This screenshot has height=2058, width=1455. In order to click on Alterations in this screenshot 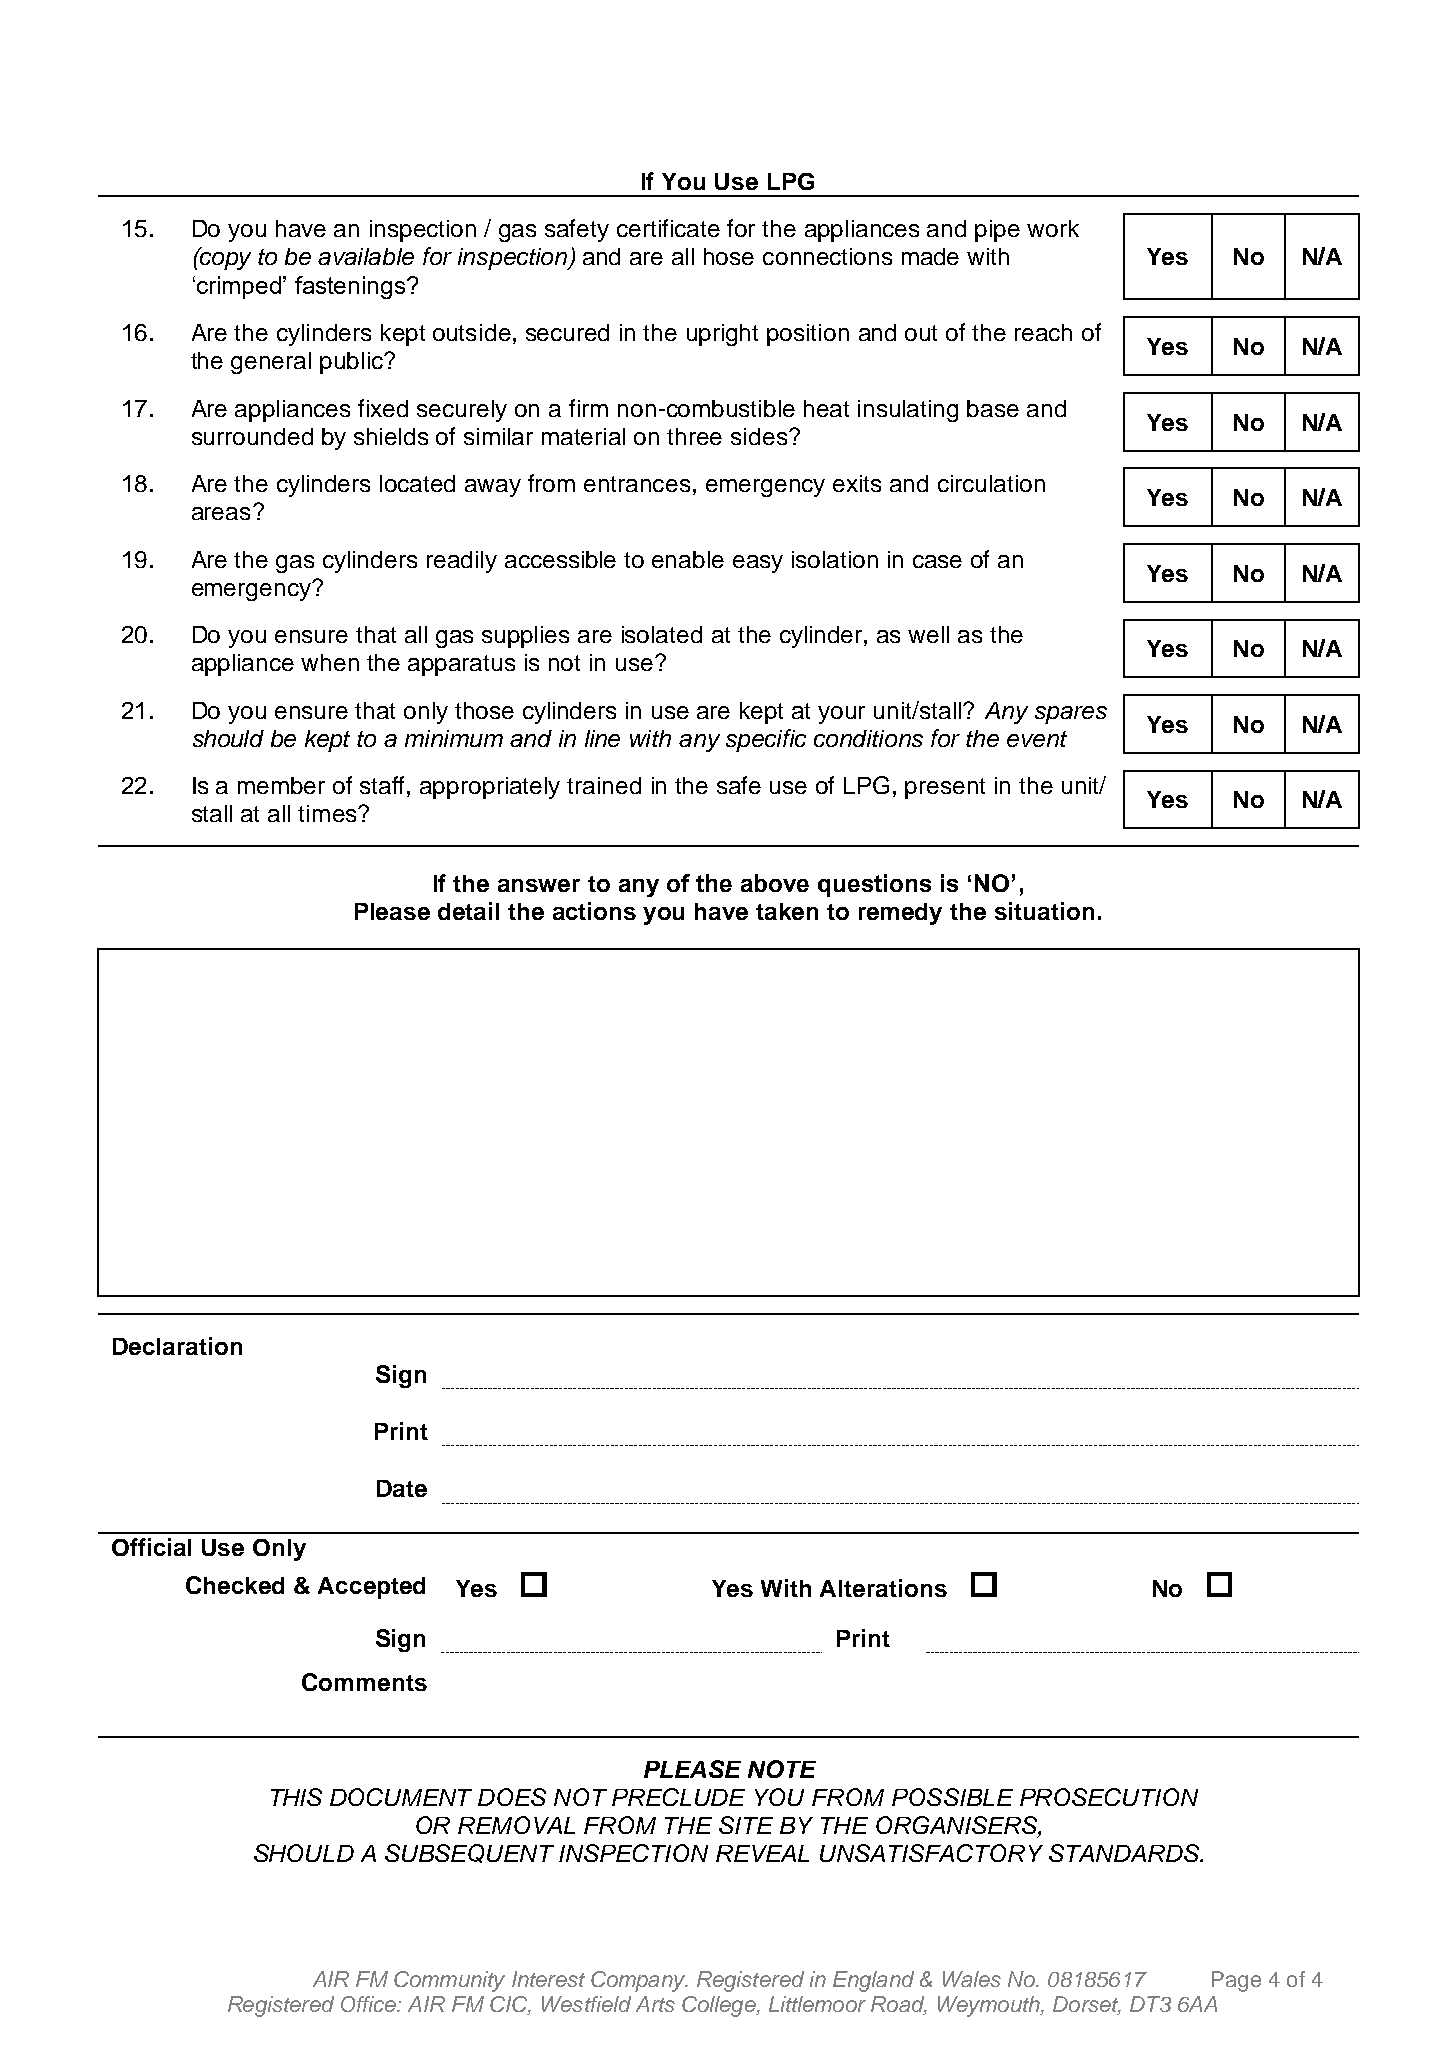, I will do `click(883, 1588)`.
